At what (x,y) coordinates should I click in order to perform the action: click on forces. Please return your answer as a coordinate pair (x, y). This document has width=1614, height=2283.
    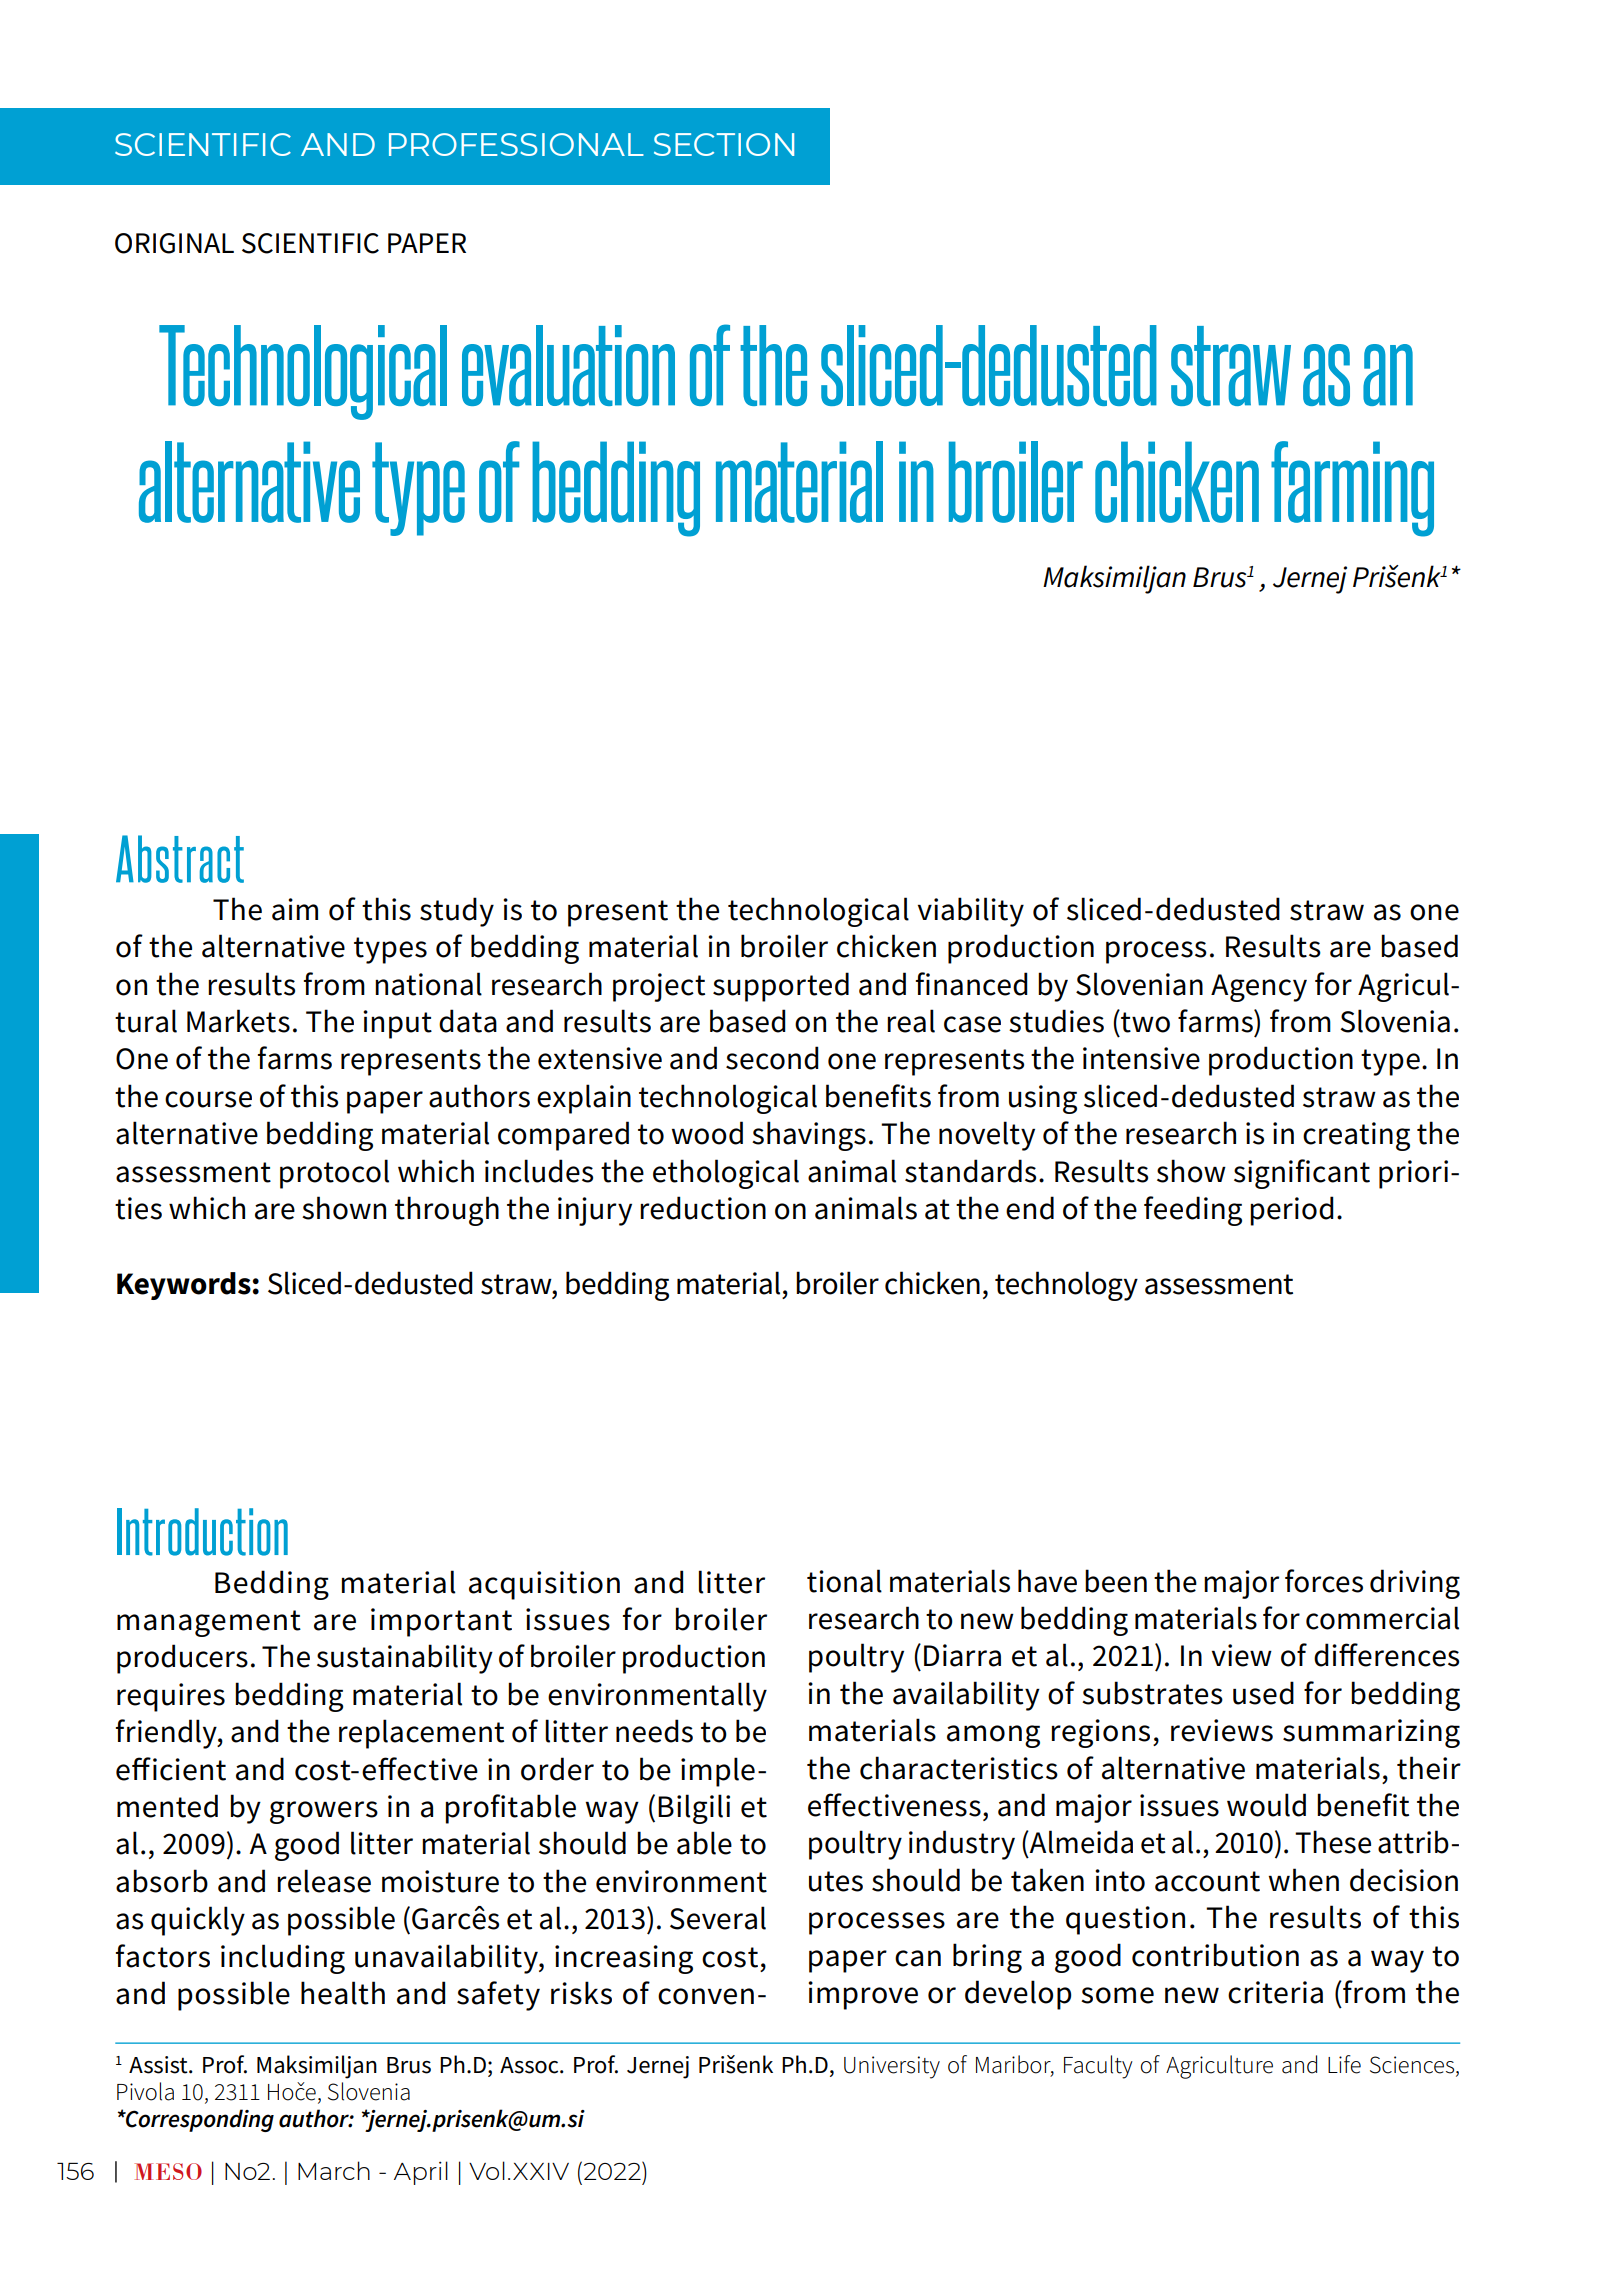
    Looking at the image, I should click on (1324, 1581).
